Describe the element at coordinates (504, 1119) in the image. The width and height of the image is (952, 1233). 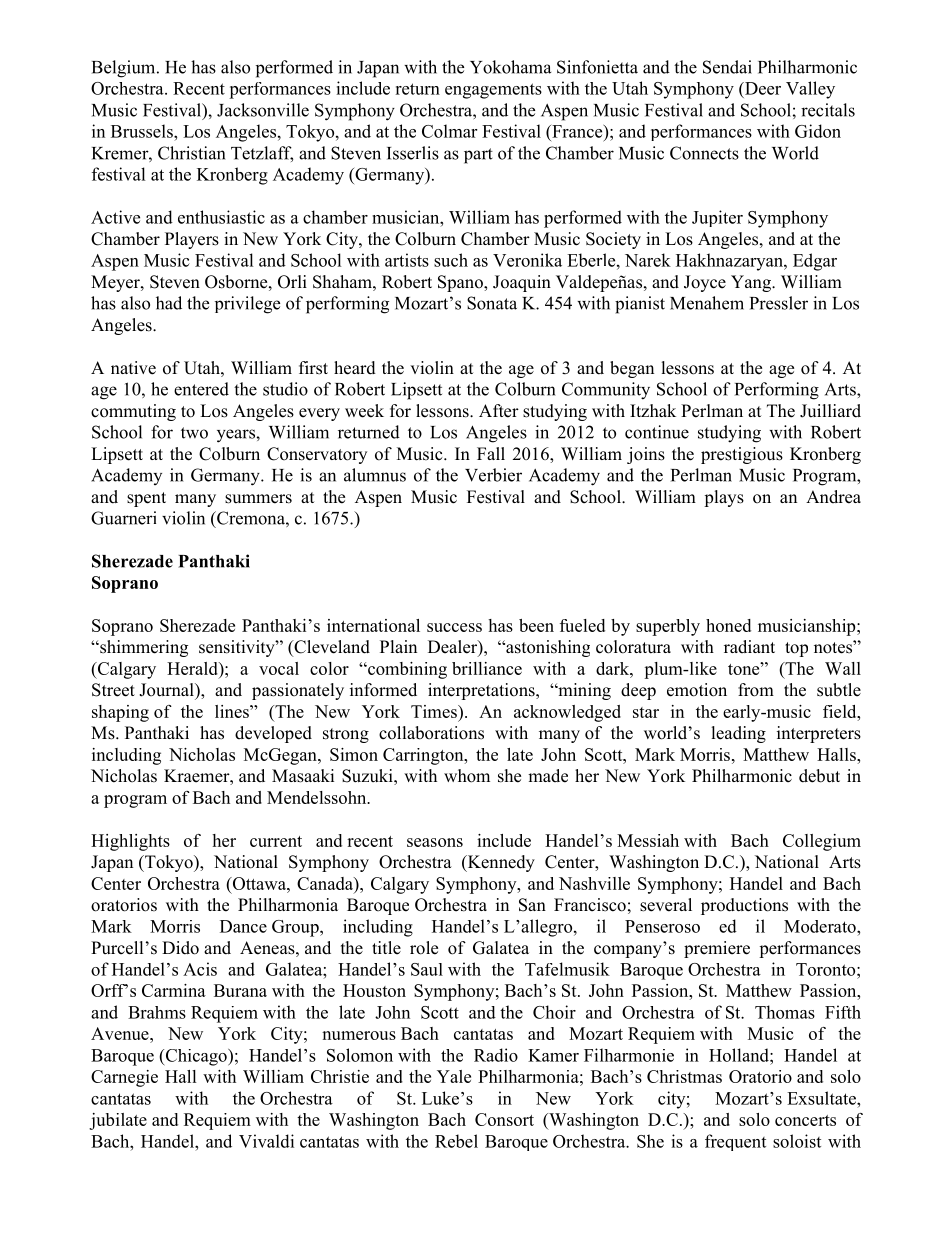
I see `Consort` at that location.
